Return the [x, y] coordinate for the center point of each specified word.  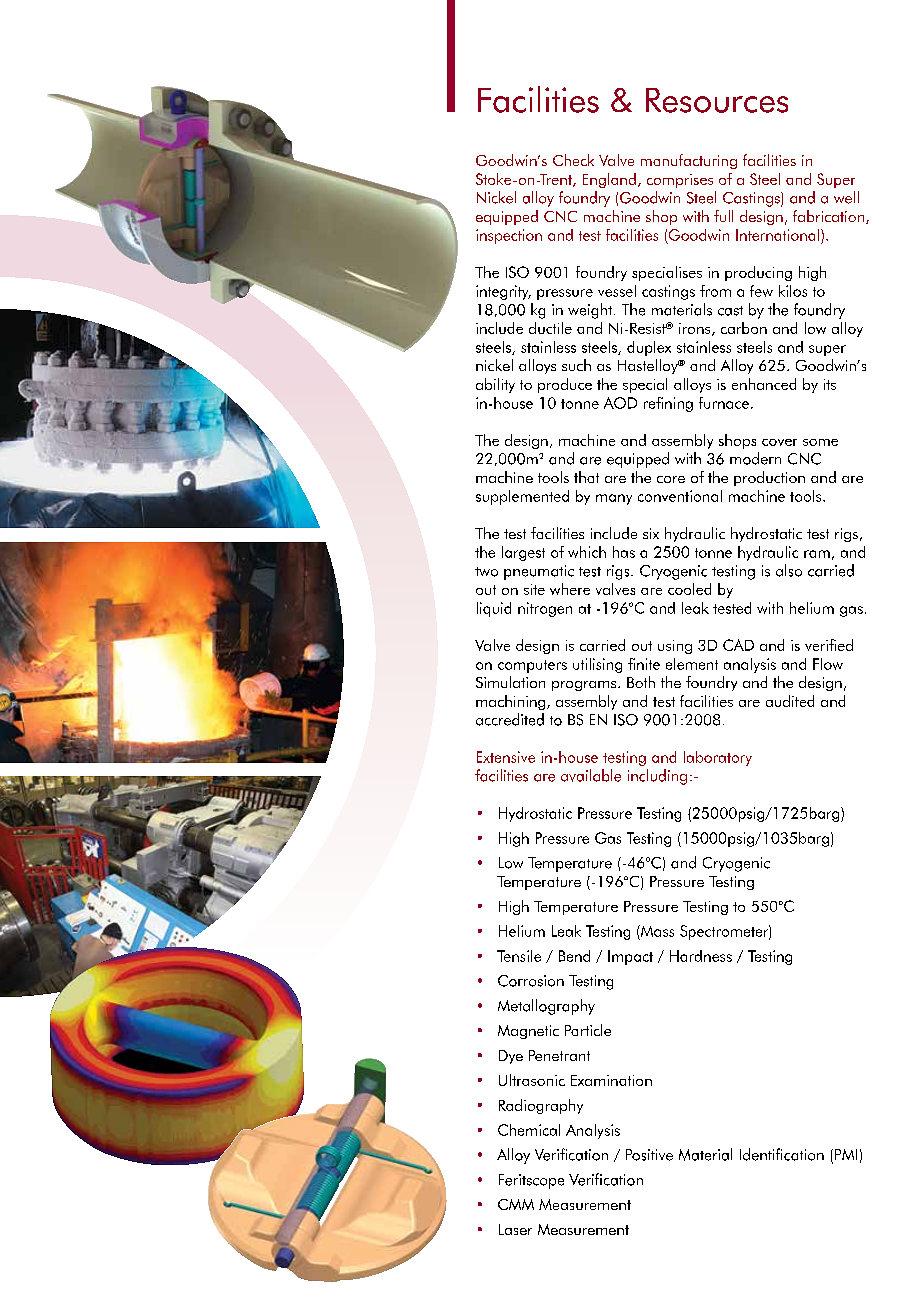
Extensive [506, 757]
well [846, 197]
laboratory [718, 758]
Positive [649, 1155]
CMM [516, 1204]
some [820, 442]
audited [790, 701]
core [671, 479]
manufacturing [689, 161]
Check [573, 160]
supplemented [522, 497]
